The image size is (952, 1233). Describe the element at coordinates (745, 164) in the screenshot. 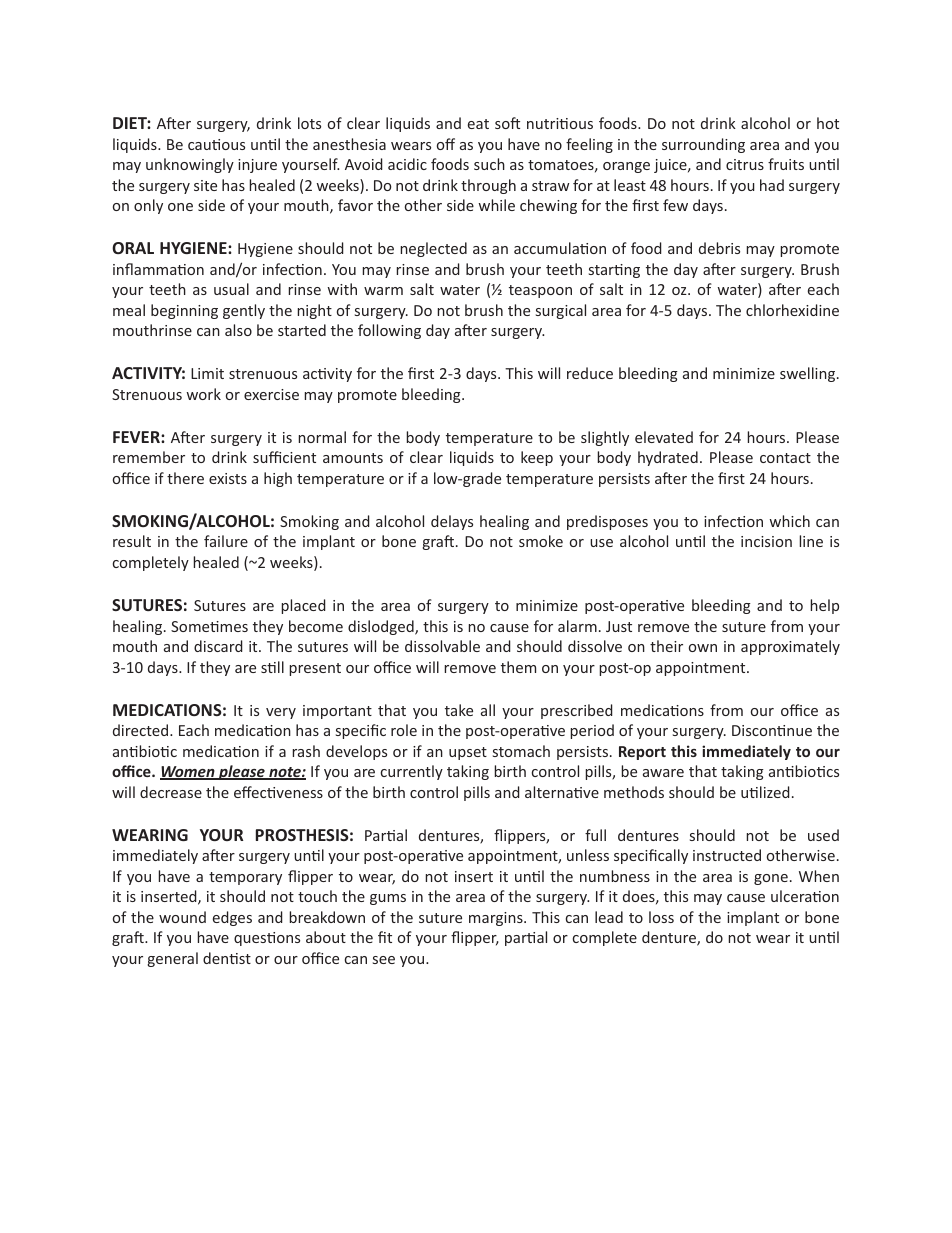

I see `citrus` at that location.
